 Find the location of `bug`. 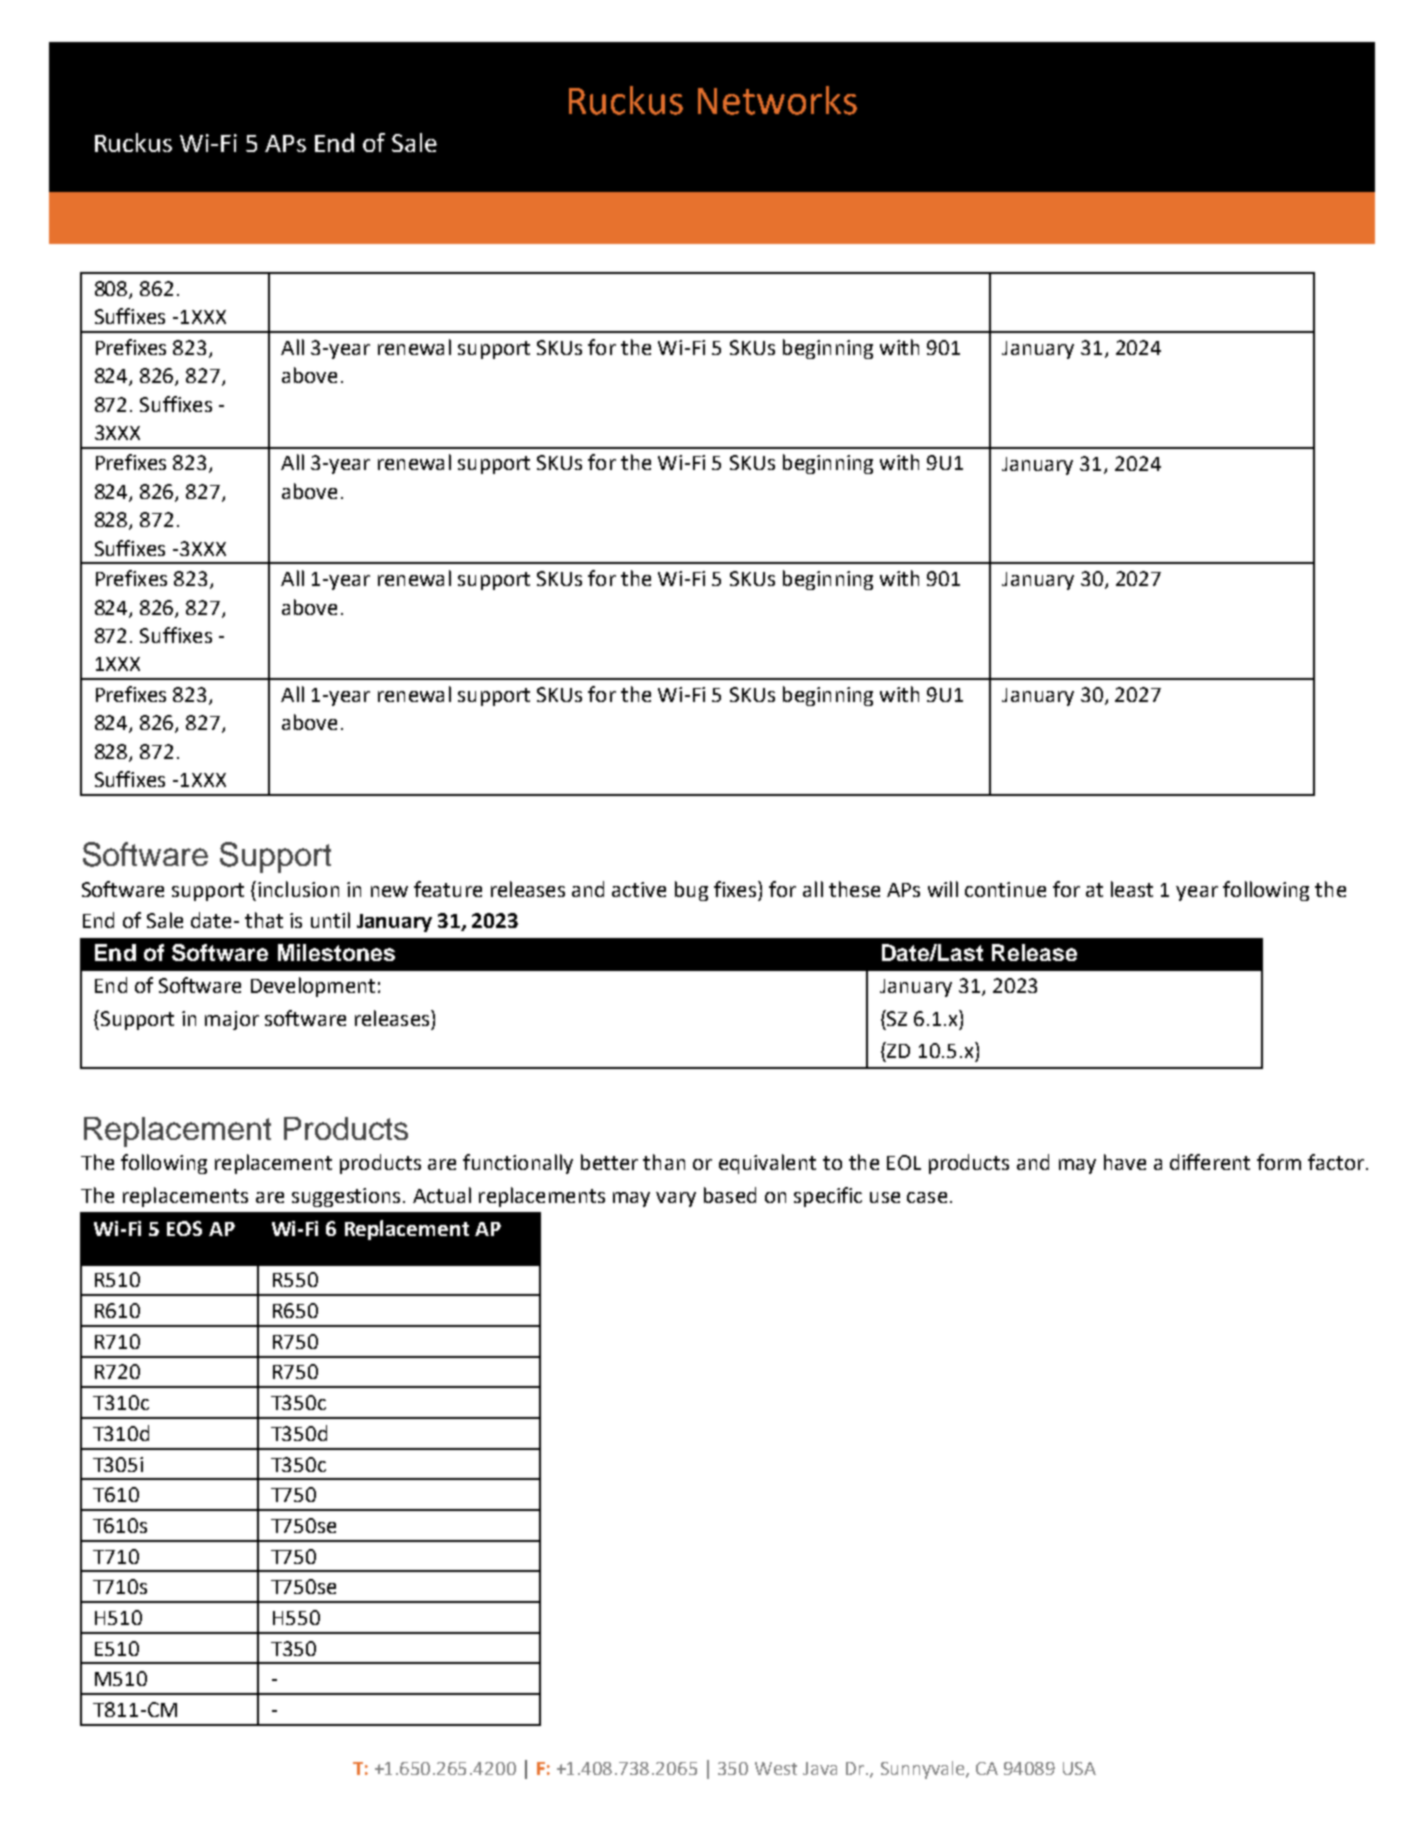

bug is located at coordinates (691, 891).
